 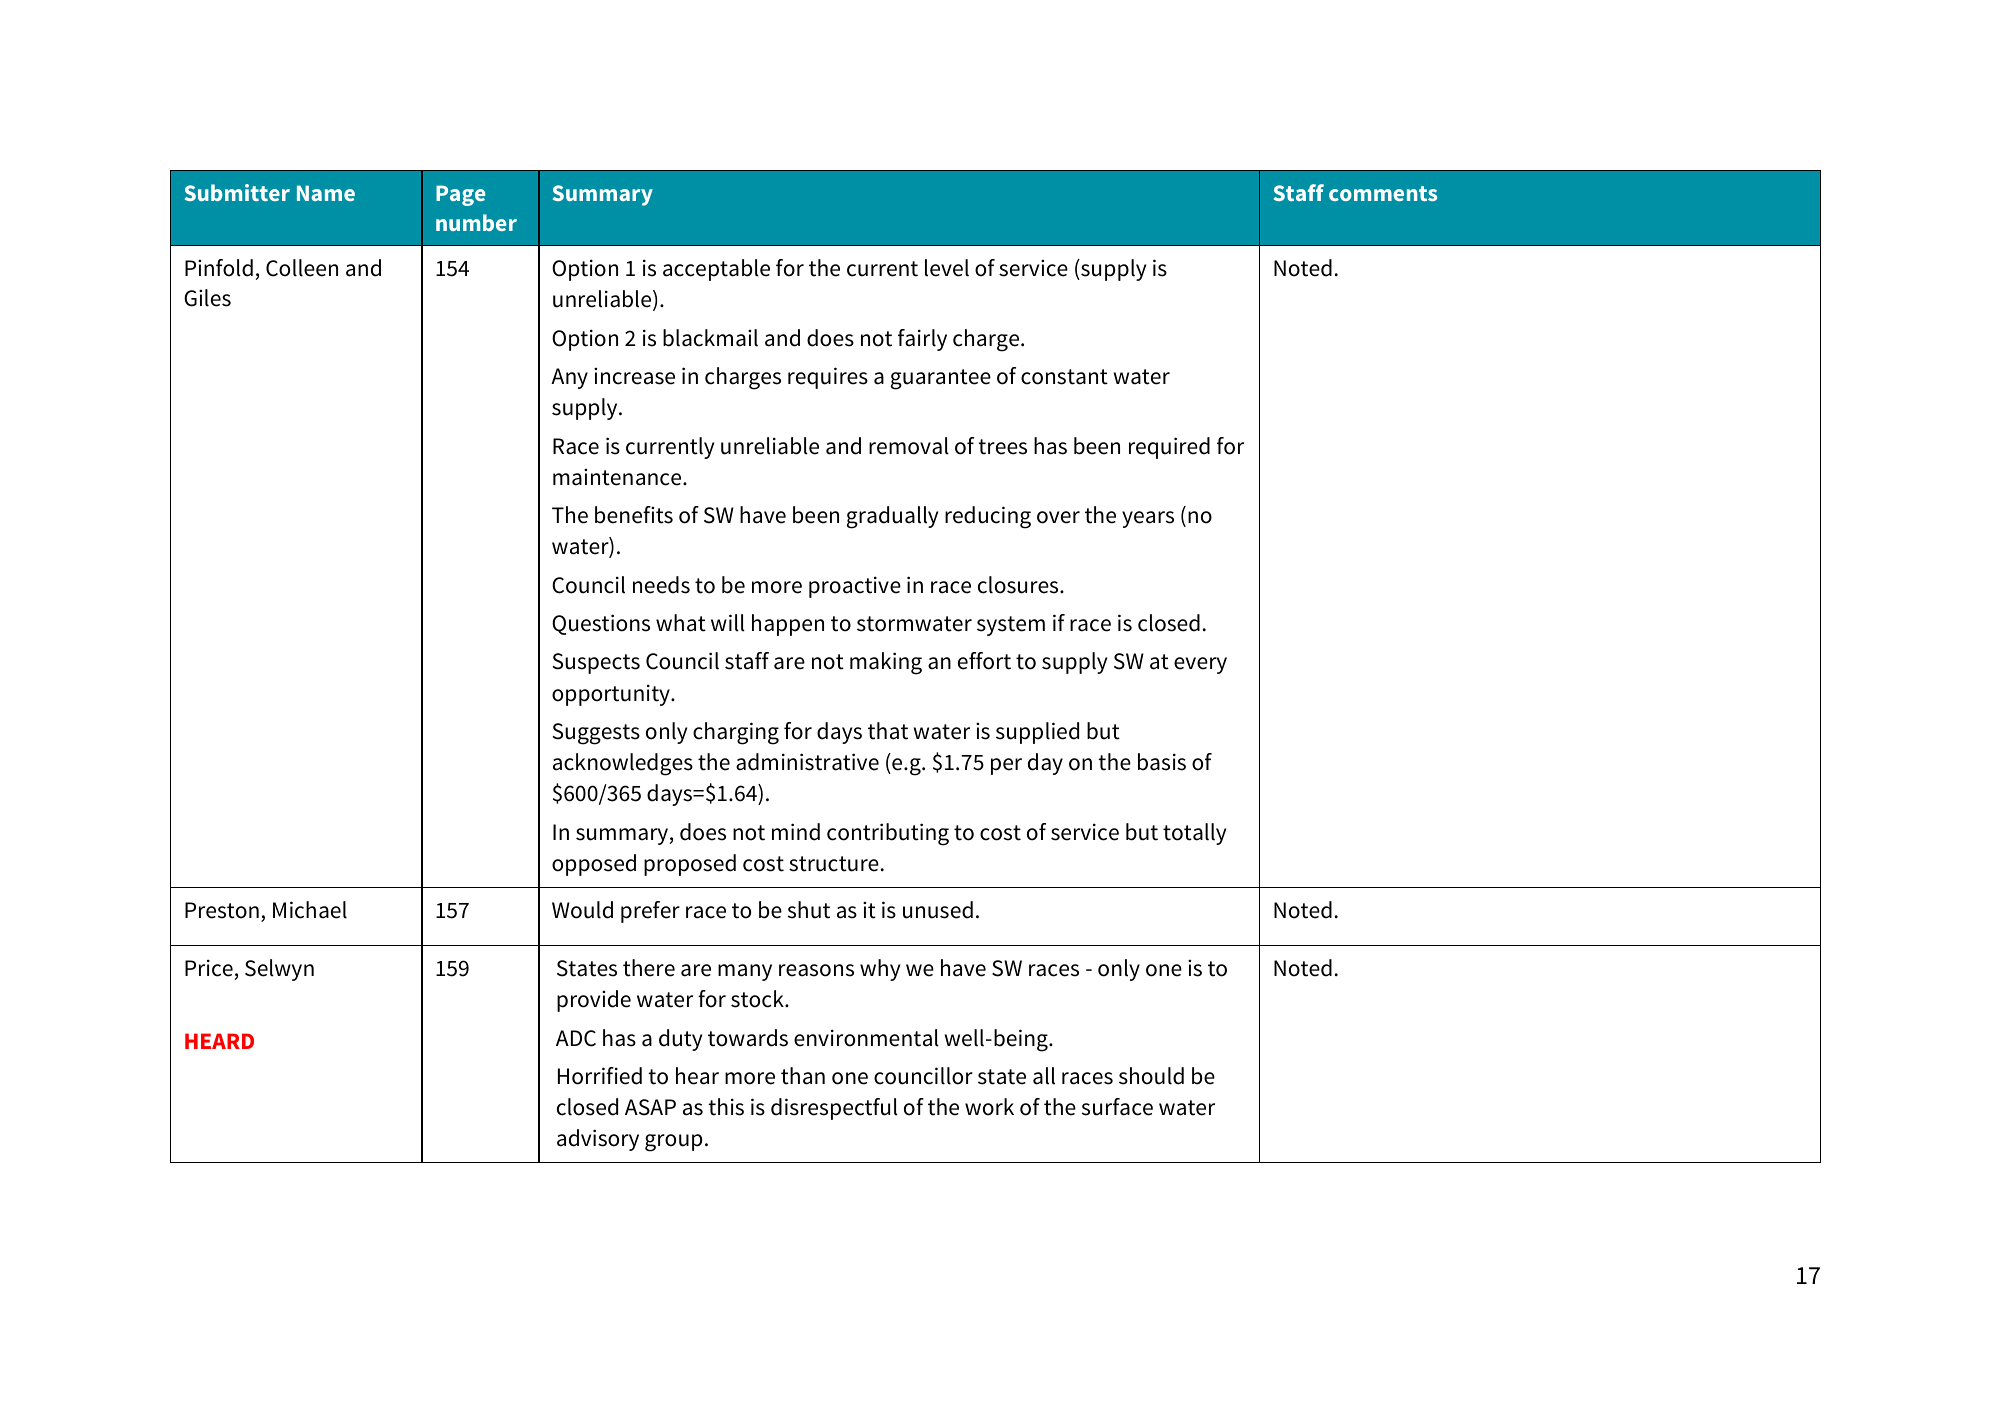 I want to click on comments, so click(x=1383, y=193).
